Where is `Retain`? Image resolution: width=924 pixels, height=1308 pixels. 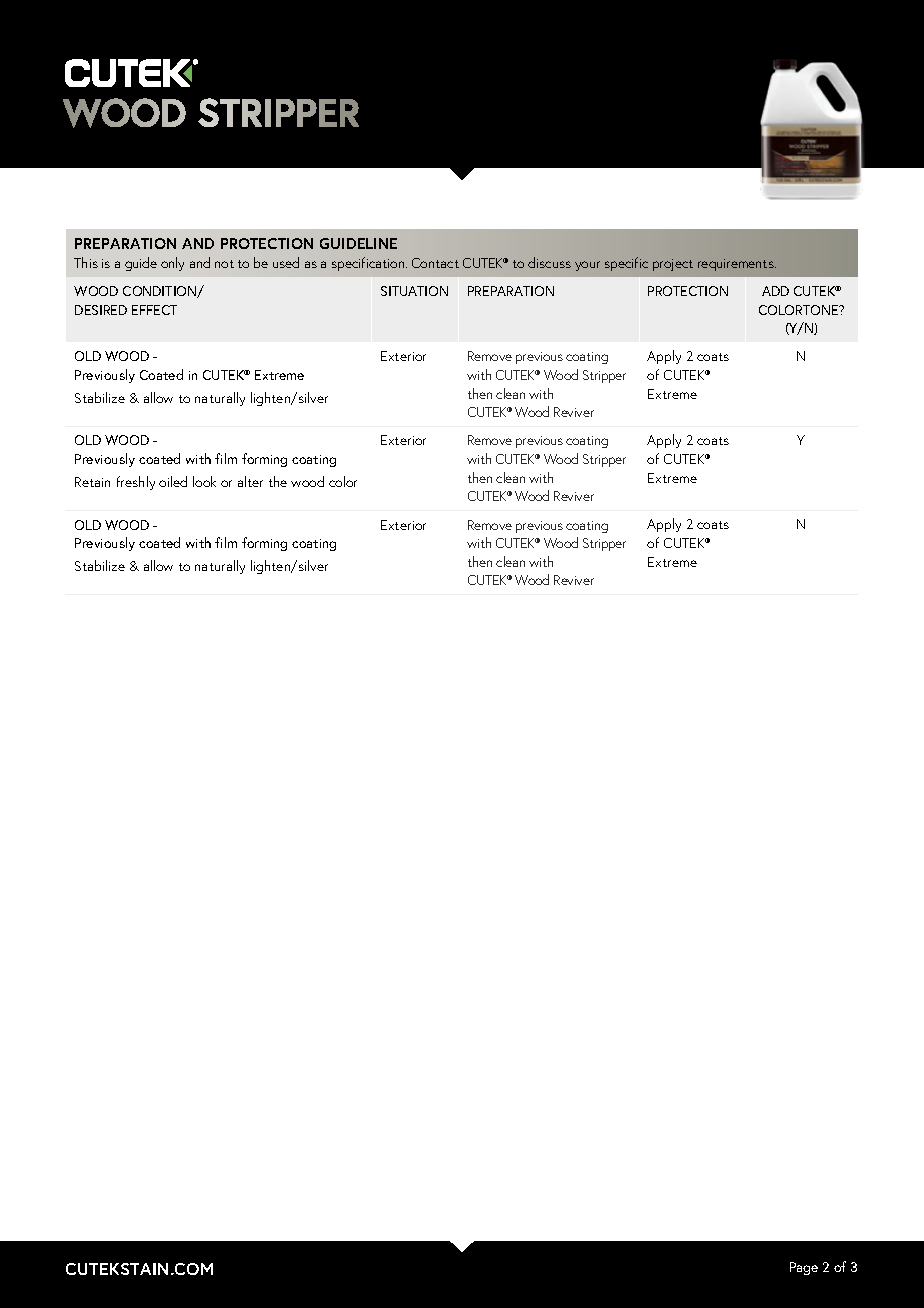
Retain is located at coordinates (92, 482).
